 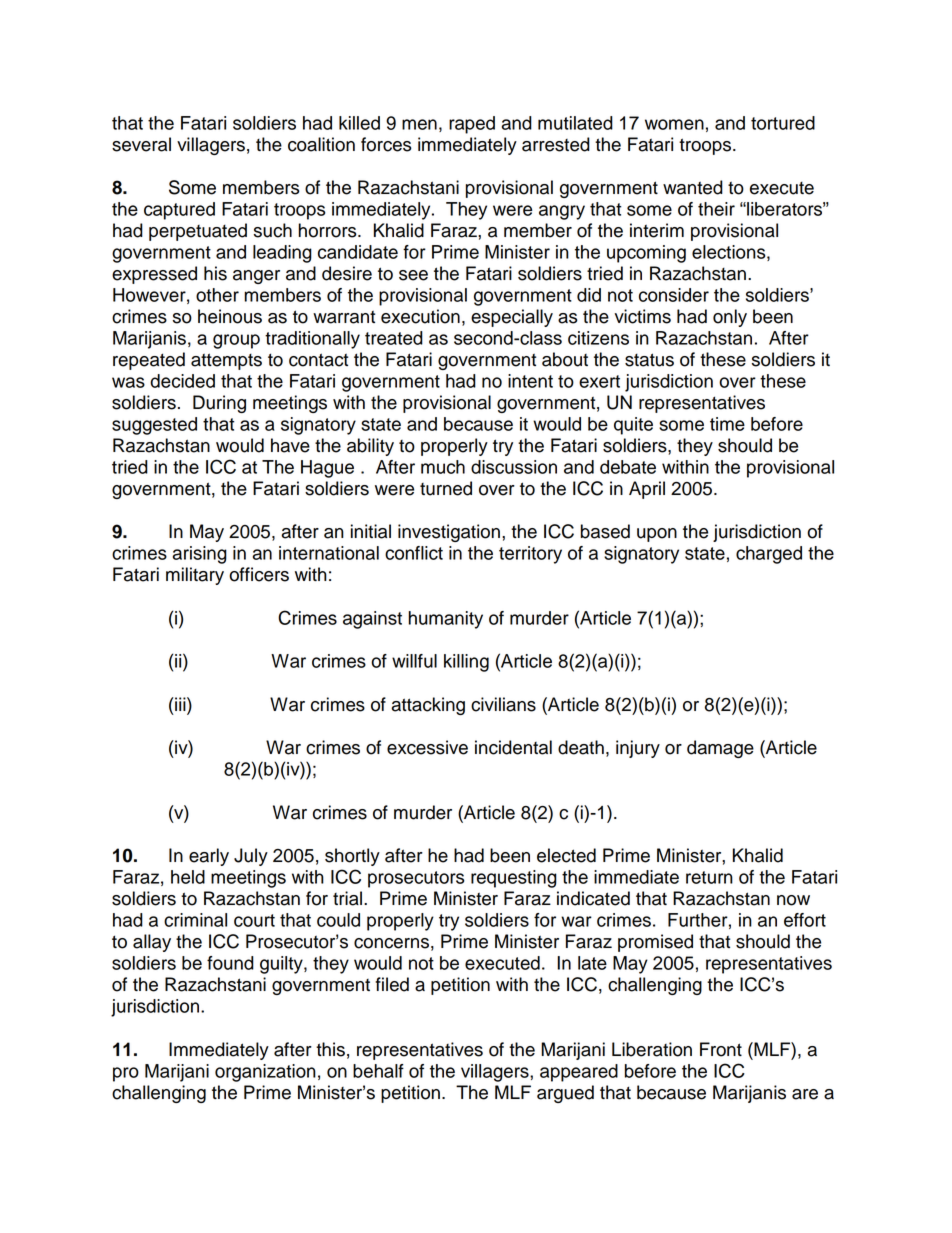 I want to click on charged, so click(x=769, y=555).
